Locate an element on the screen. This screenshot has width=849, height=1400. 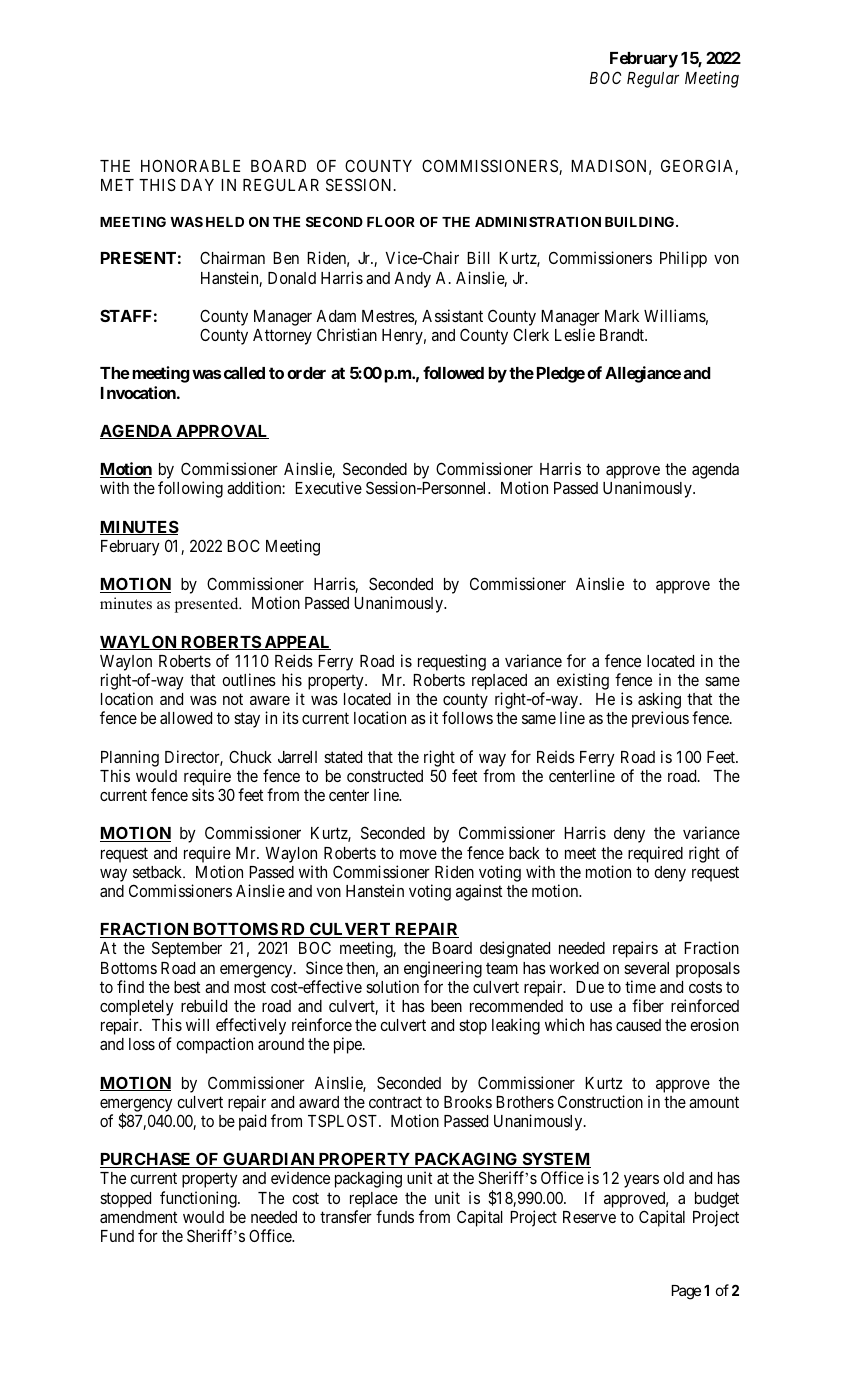
functioning is located at coordinates (199, 1199).
